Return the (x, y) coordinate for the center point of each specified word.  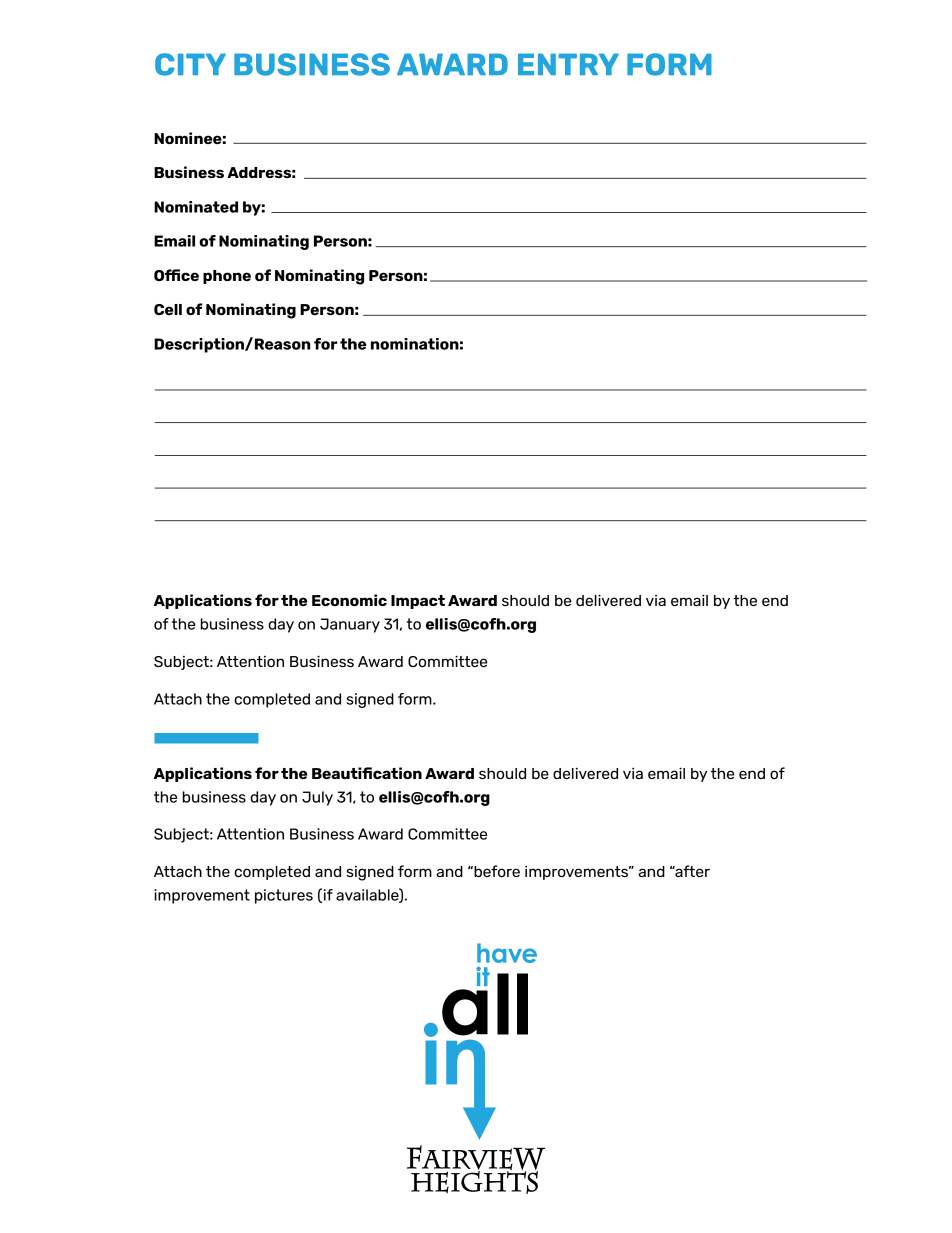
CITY (190, 64)
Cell (168, 309)
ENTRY (568, 64)
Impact (418, 602)
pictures (284, 896)
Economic (349, 600)
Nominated (196, 207)
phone (227, 277)
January (350, 625)
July (317, 798)
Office (176, 275)
